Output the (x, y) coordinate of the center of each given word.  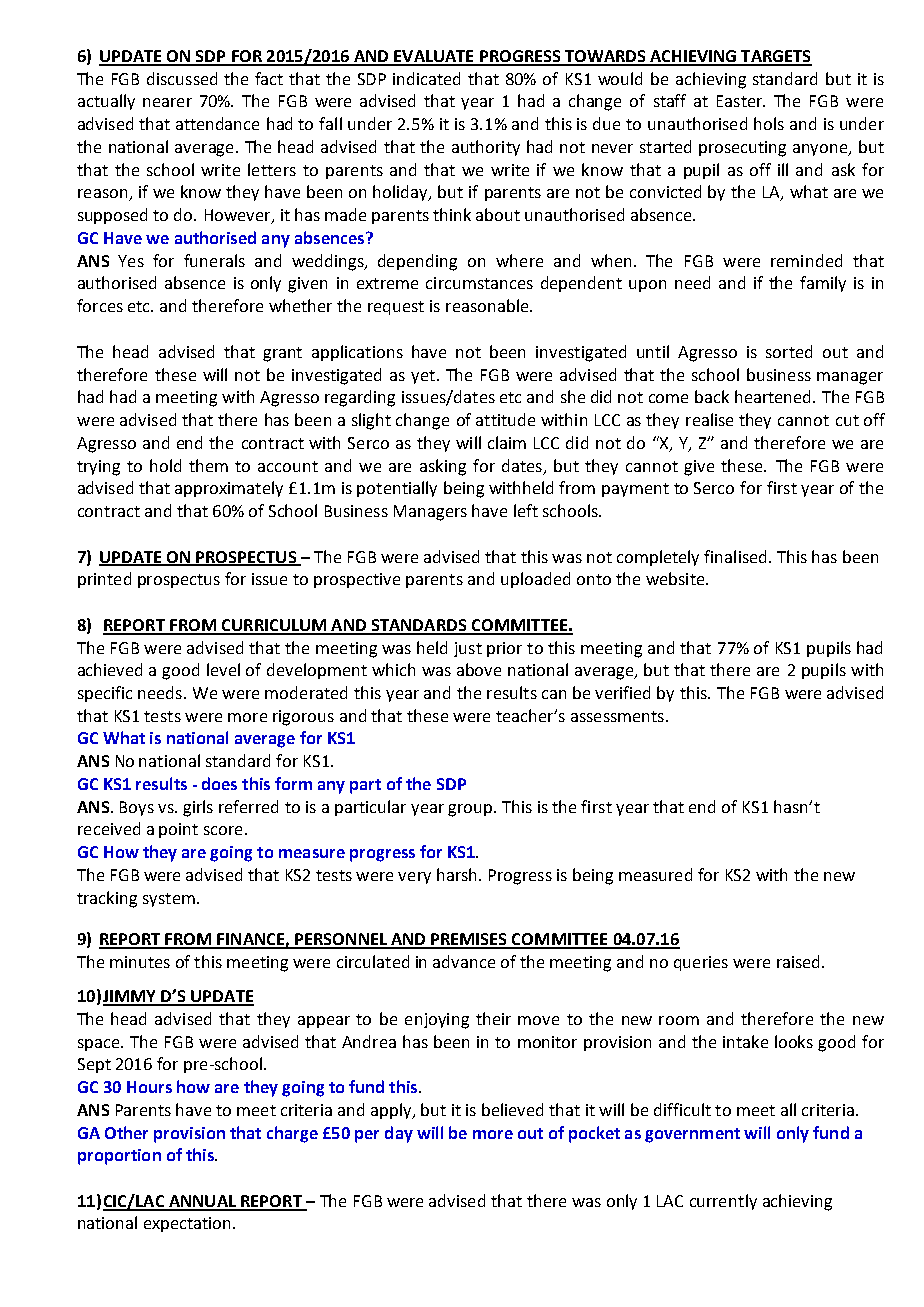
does (219, 783)
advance (464, 961)
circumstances (479, 283)
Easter (741, 101)
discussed (182, 78)
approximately (229, 489)
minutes (140, 962)
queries (701, 963)
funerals (214, 260)
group (471, 810)
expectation (189, 1224)
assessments (617, 716)
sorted (789, 351)
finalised (735, 556)
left (526, 510)
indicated (426, 78)
